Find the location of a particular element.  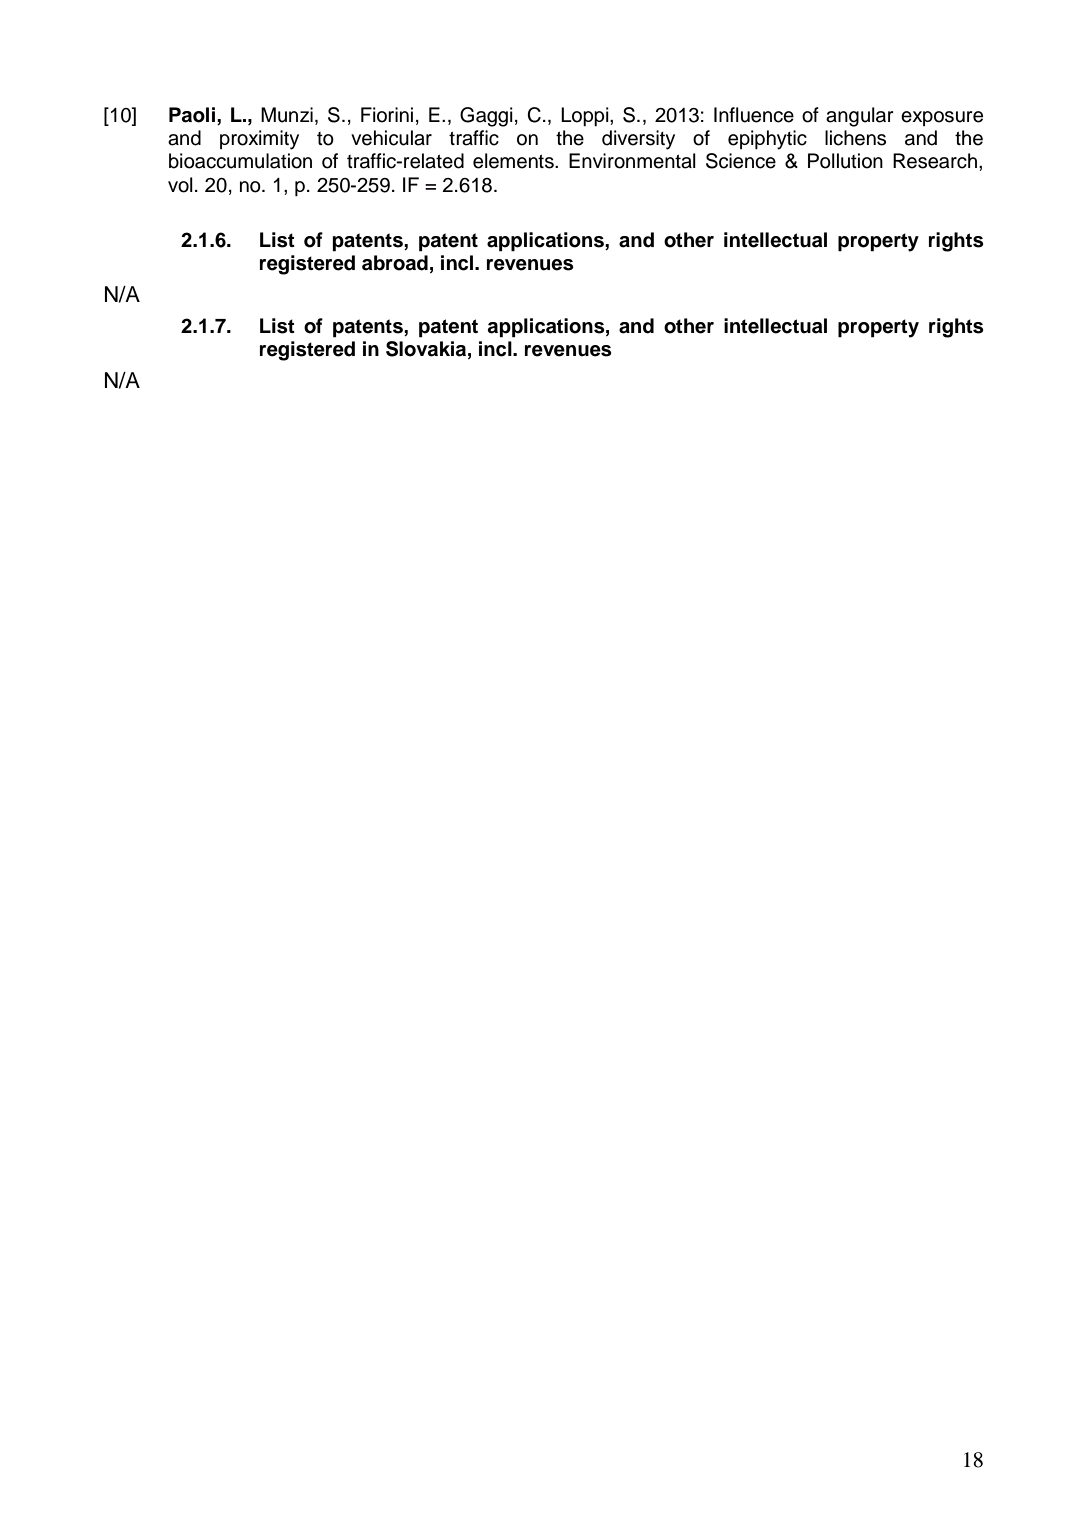

epiphytic is located at coordinates (767, 140).
